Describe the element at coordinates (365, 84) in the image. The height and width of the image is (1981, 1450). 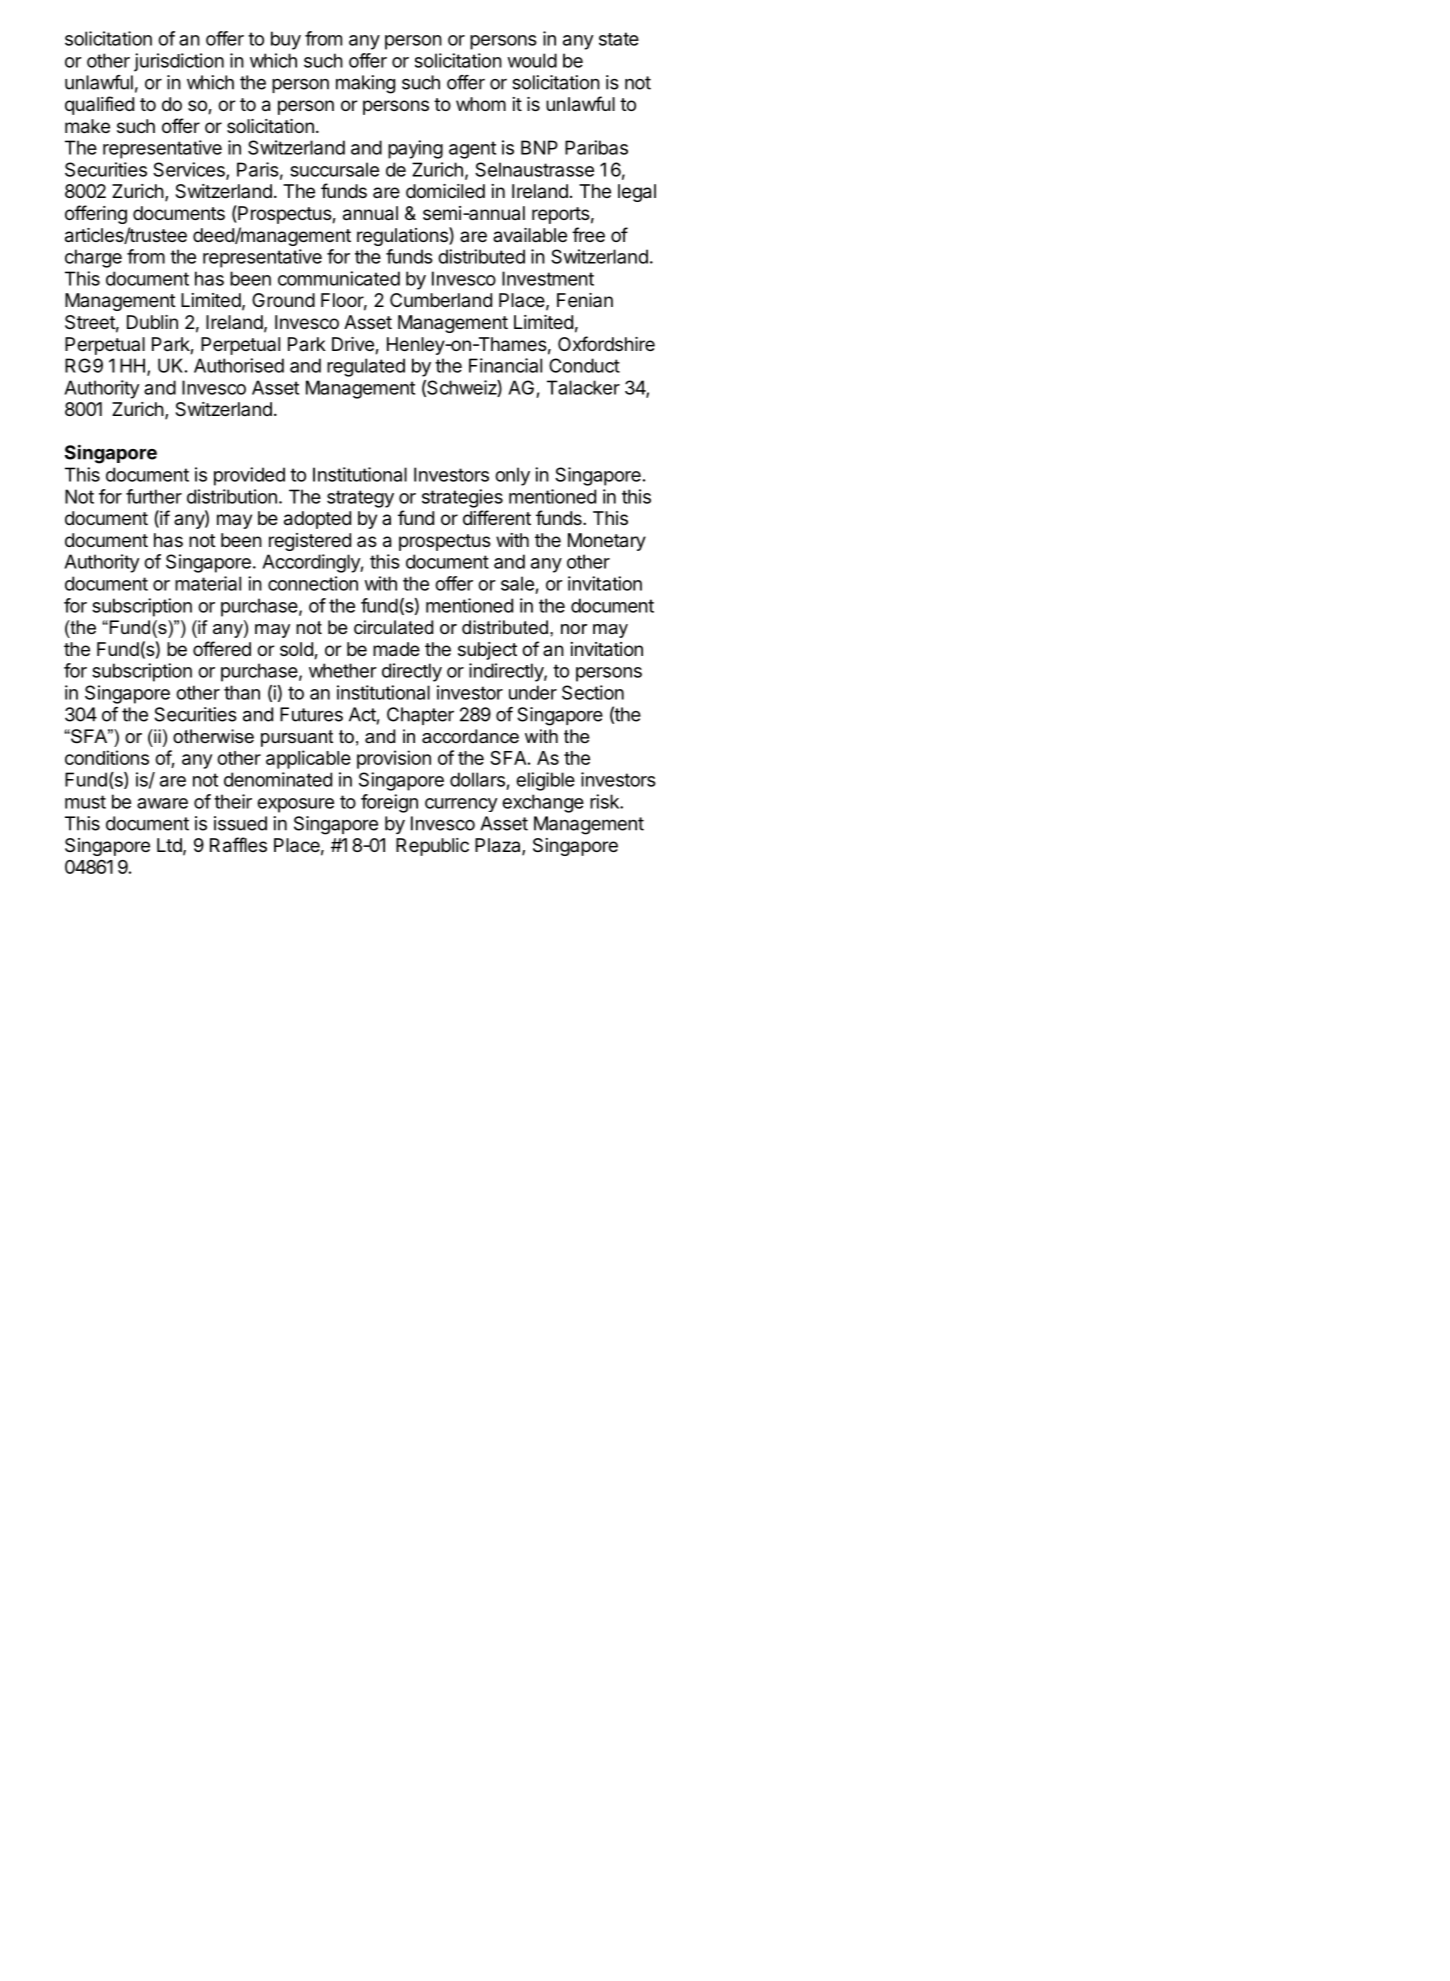
I see `making` at that location.
